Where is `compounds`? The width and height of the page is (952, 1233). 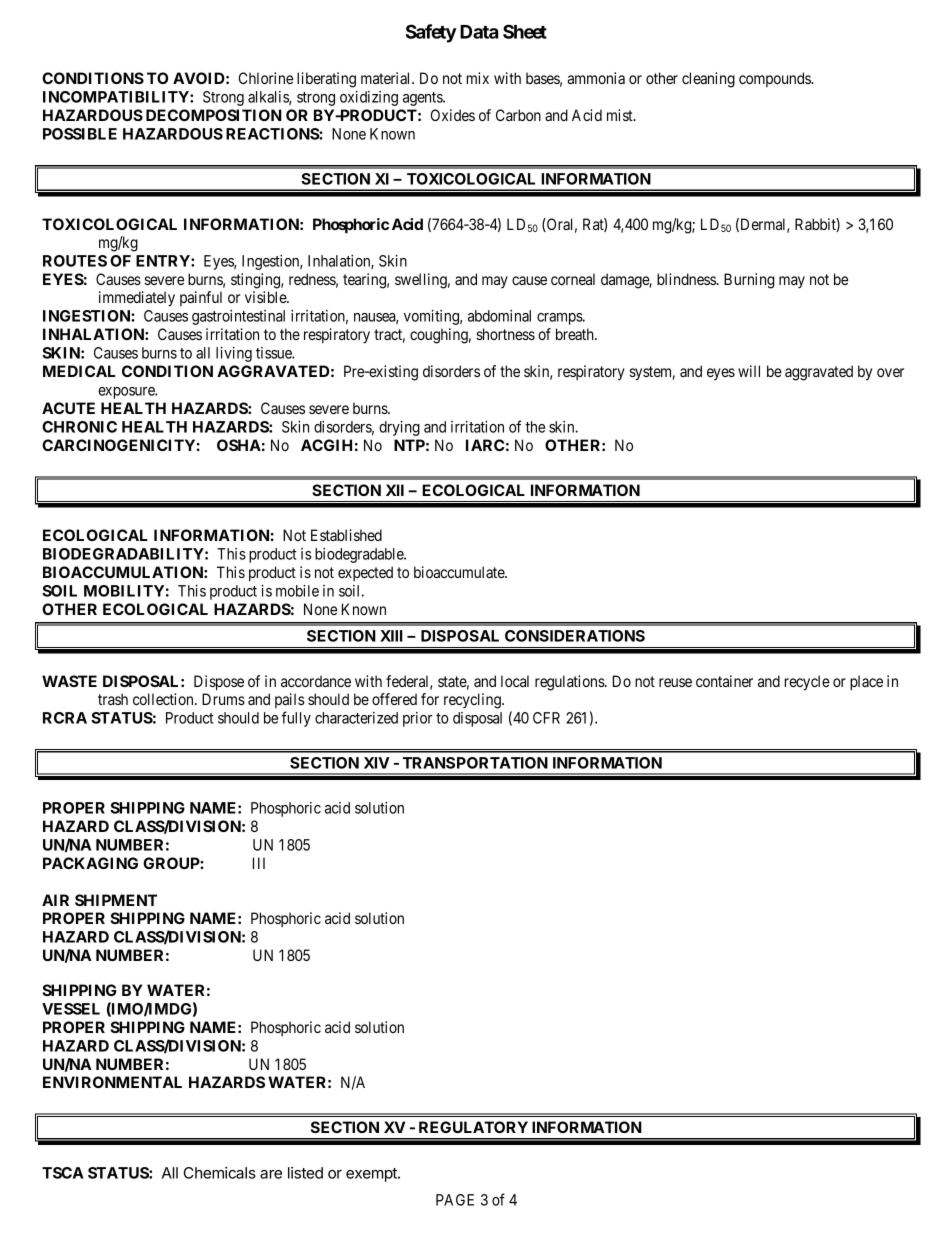 compounds is located at coordinates (775, 79).
